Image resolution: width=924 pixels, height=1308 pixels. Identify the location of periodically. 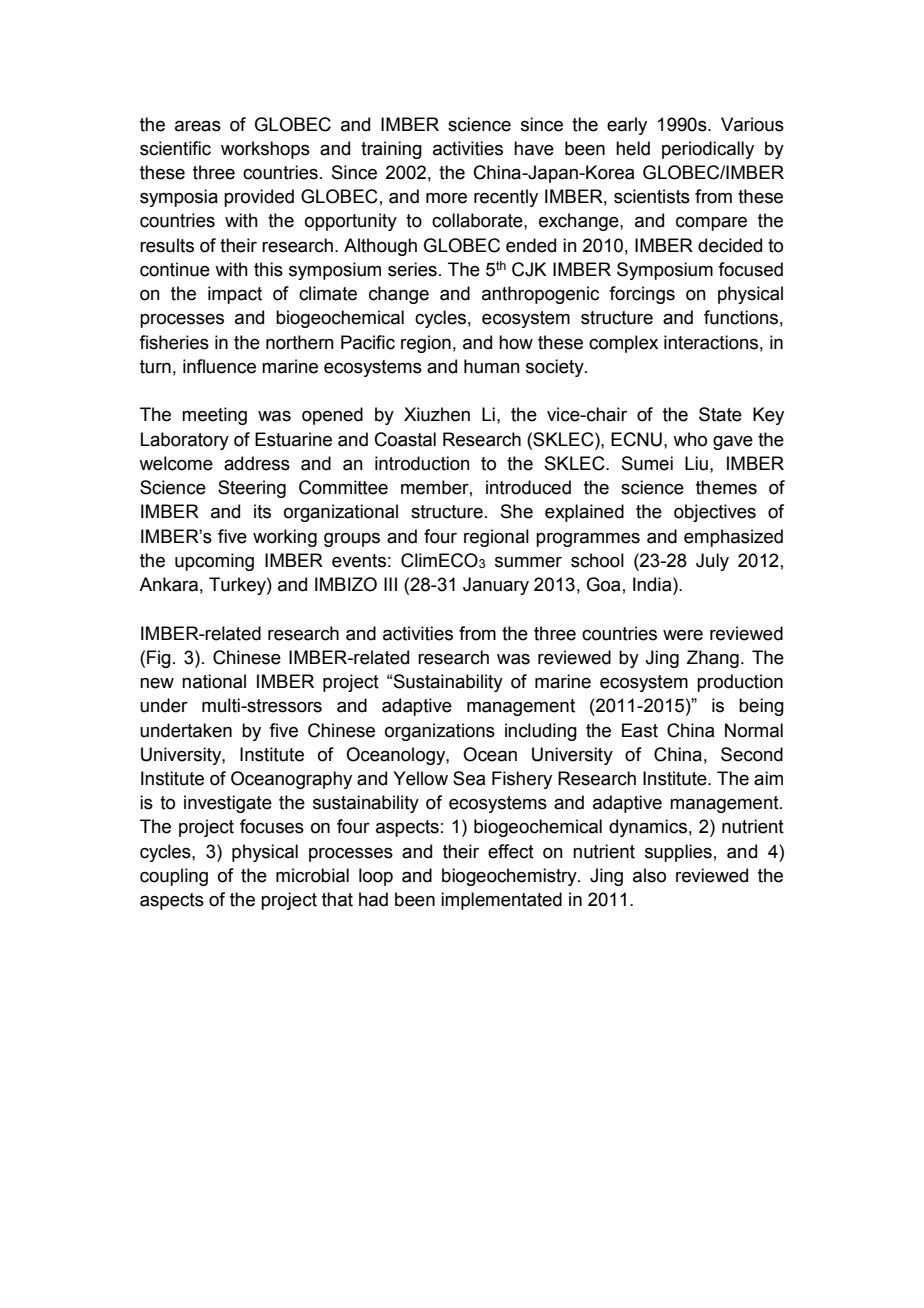
(708, 150).
